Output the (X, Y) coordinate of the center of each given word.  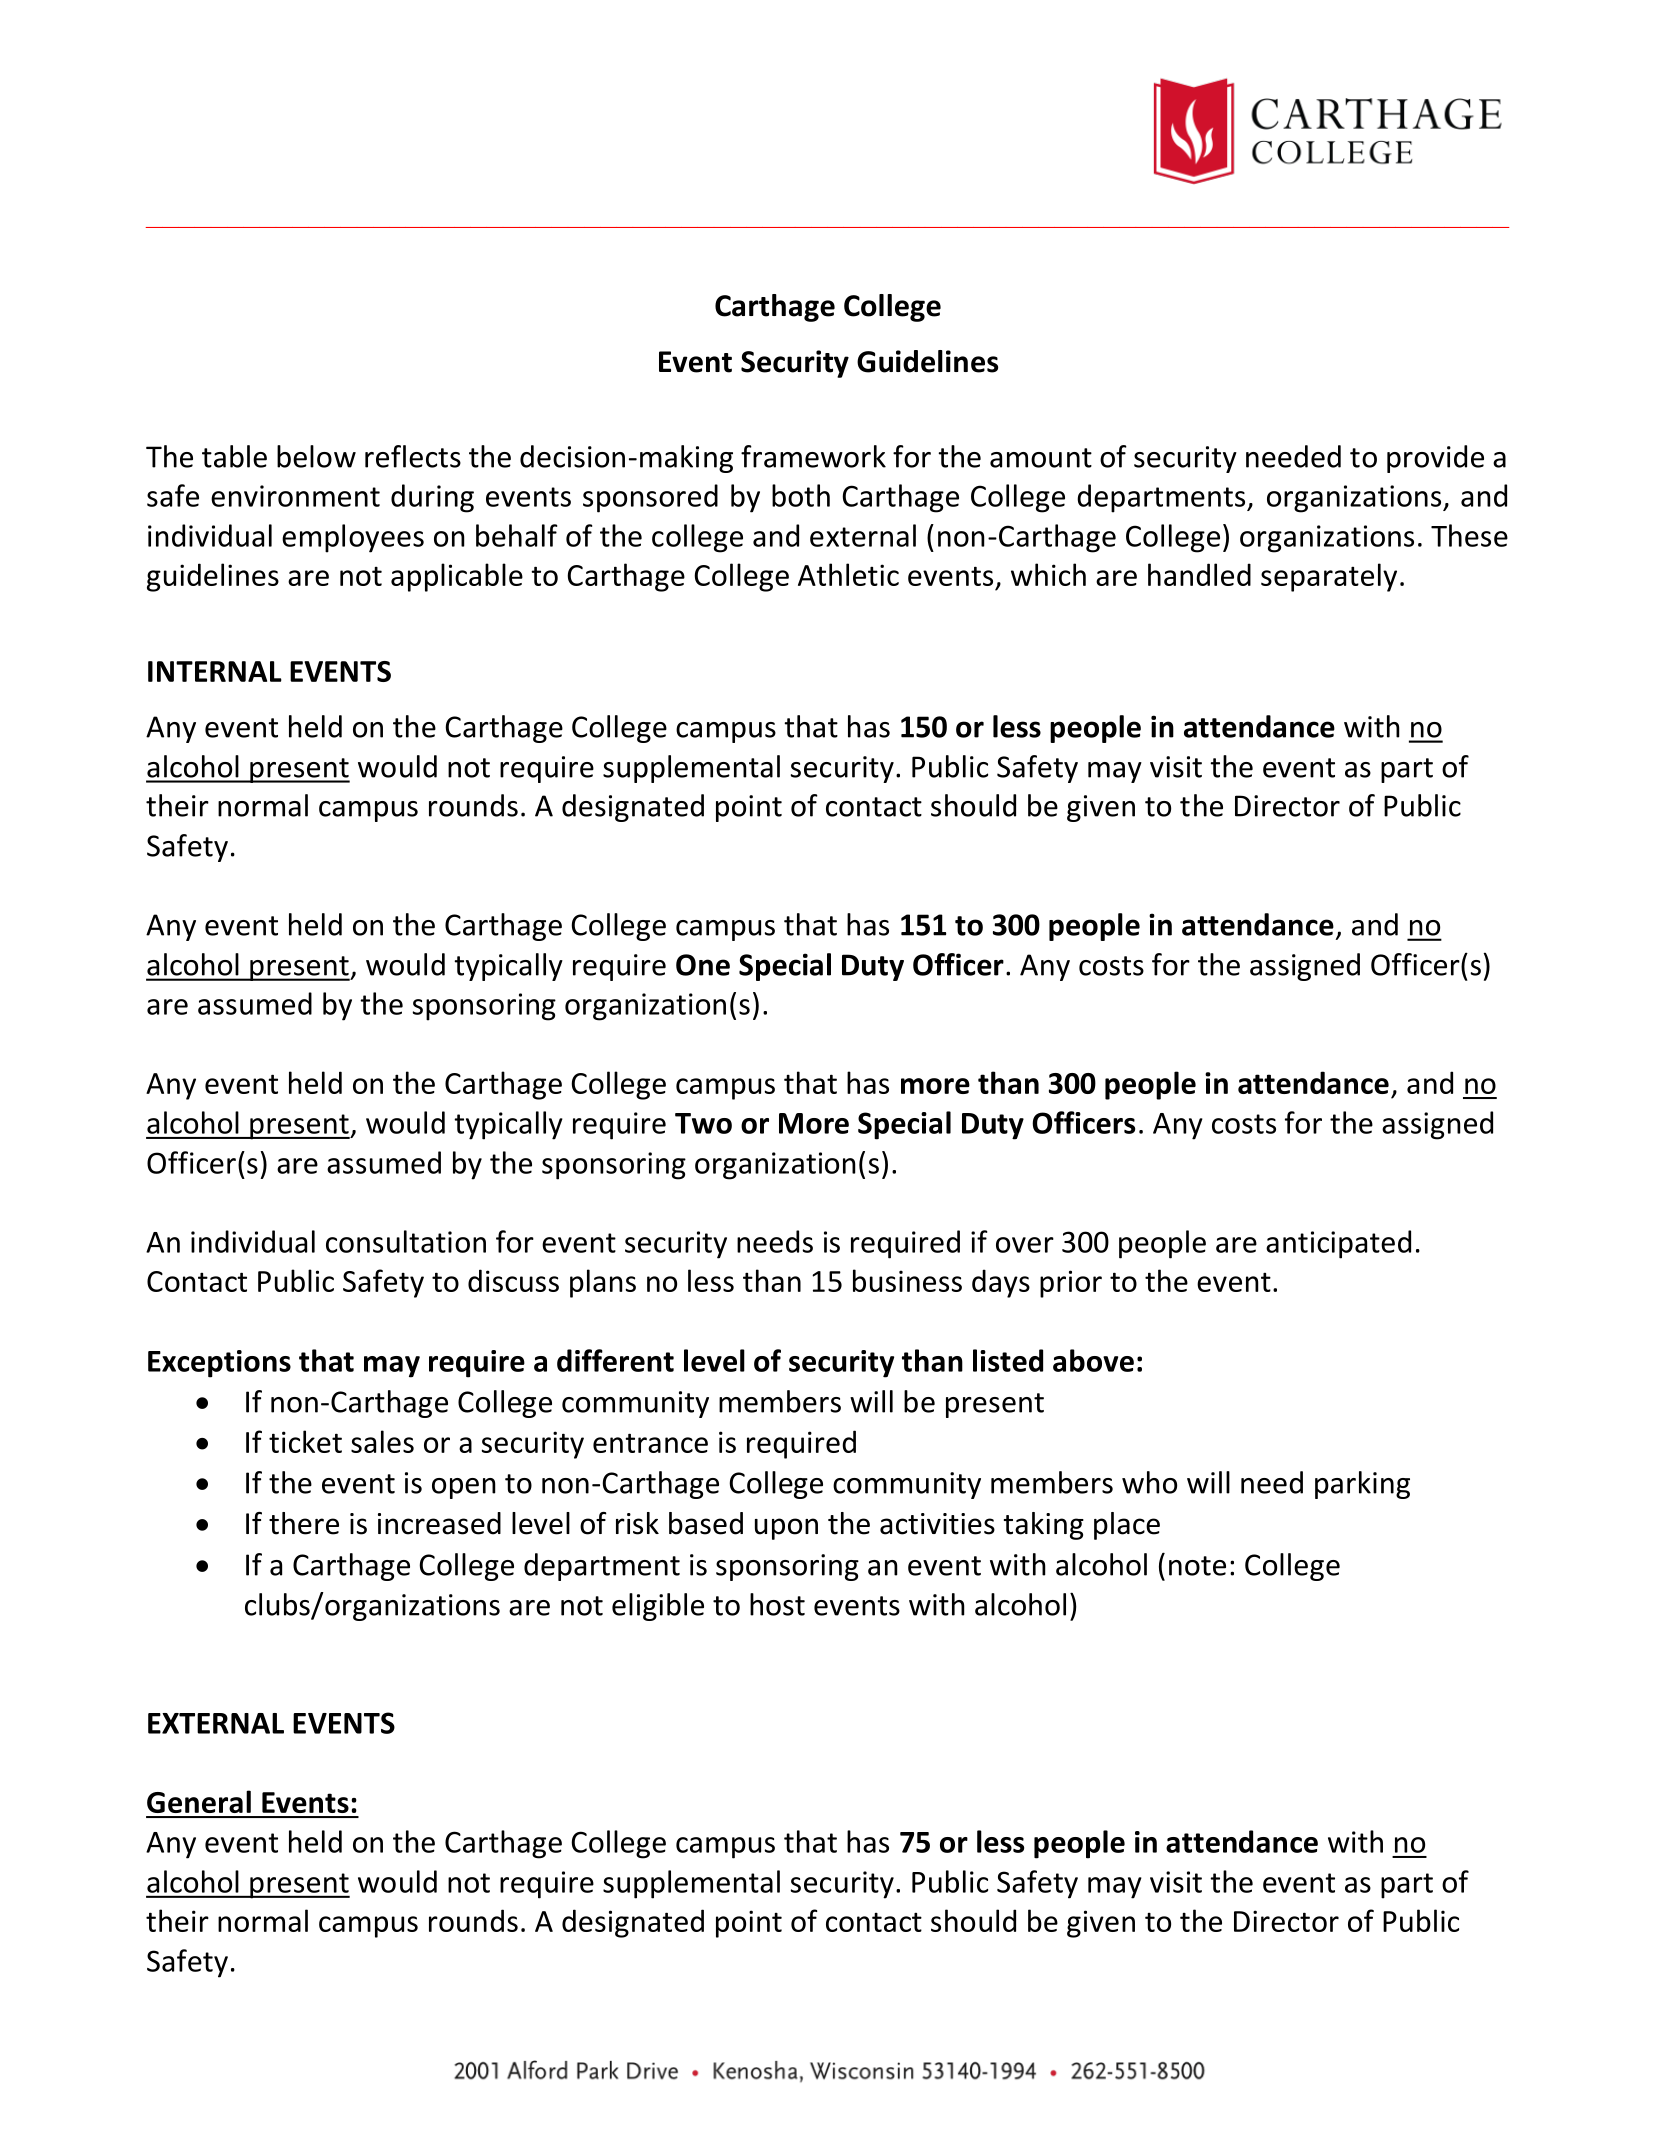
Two (703, 1123)
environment (295, 496)
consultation (406, 1241)
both (801, 495)
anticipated (1338, 1244)
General (199, 1801)
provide (1435, 459)
